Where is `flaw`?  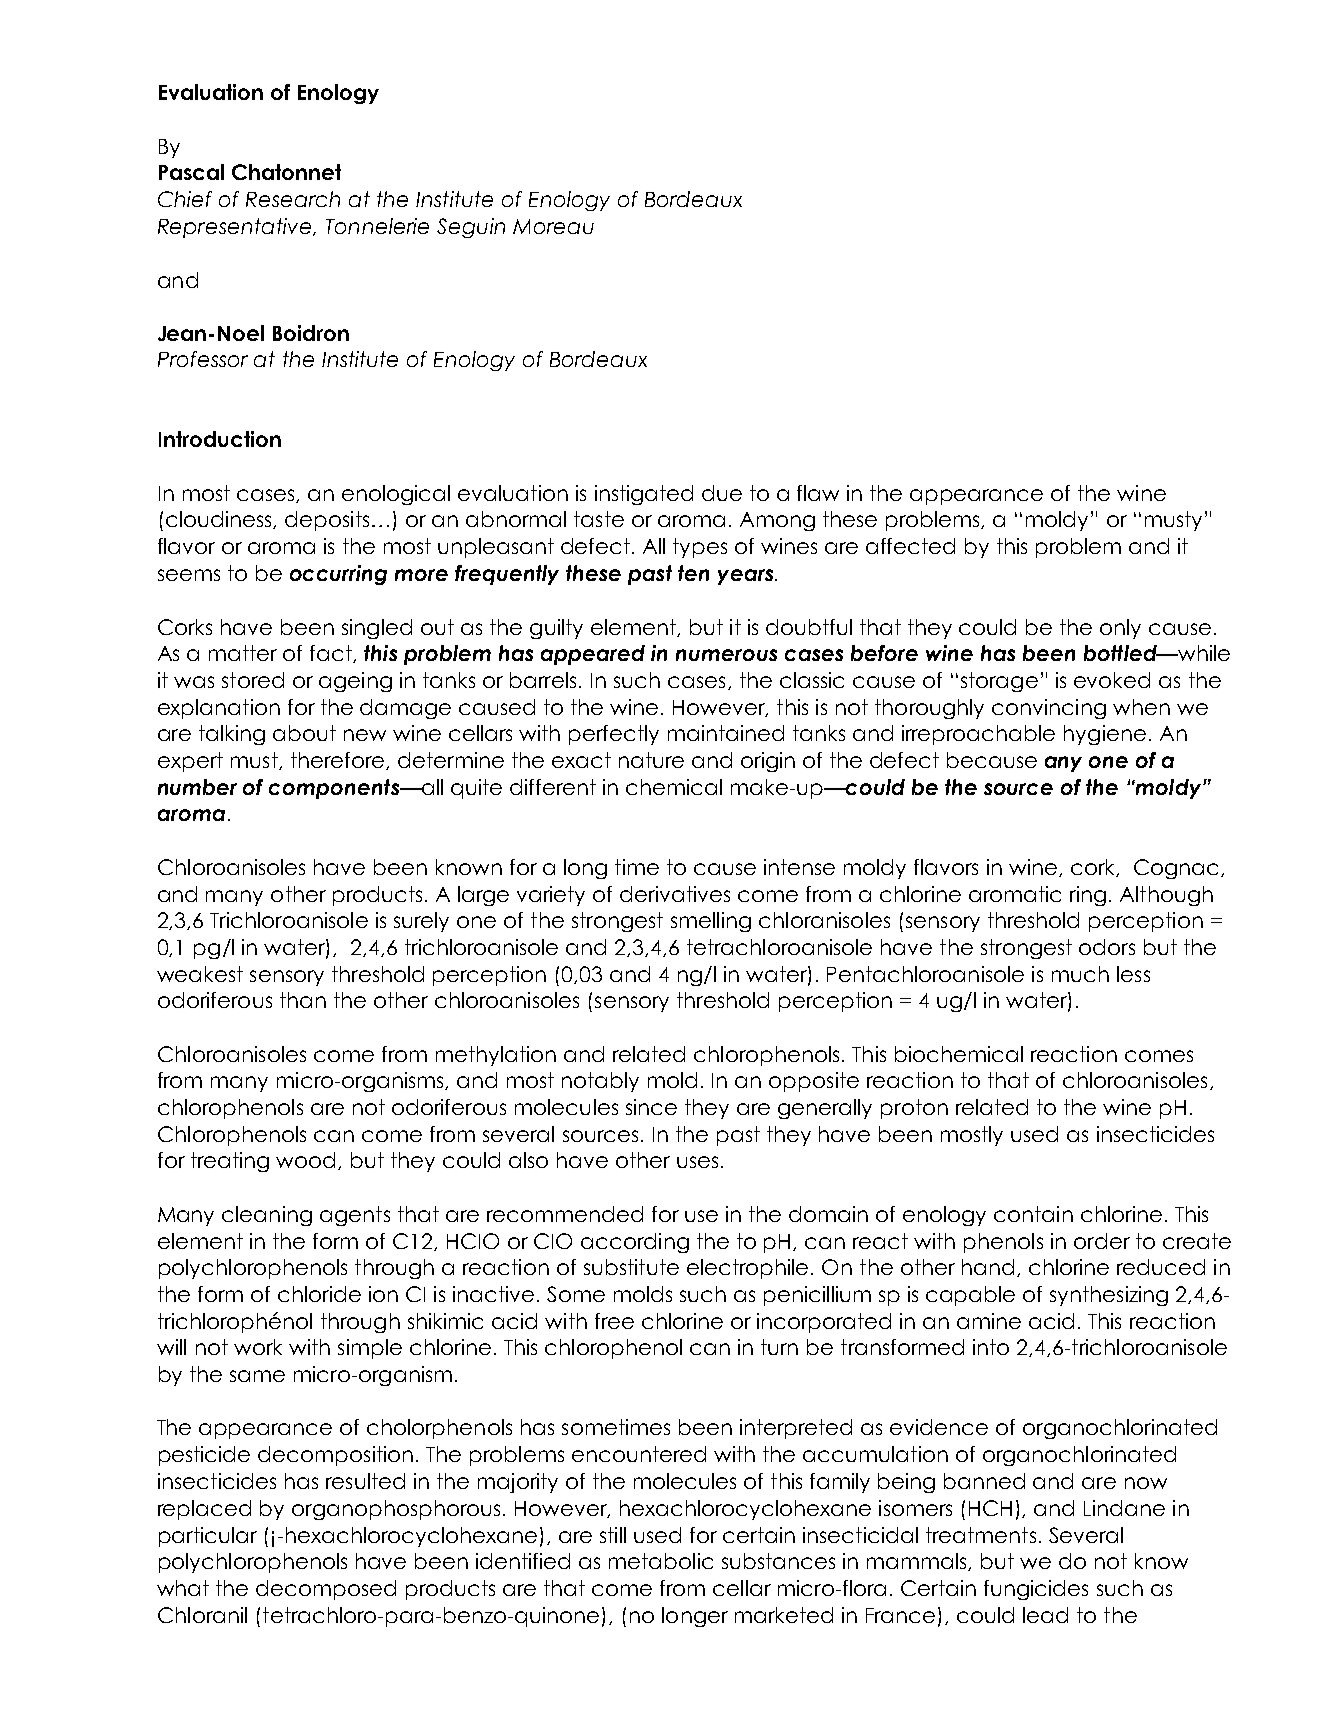 flaw is located at coordinates (818, 493).
